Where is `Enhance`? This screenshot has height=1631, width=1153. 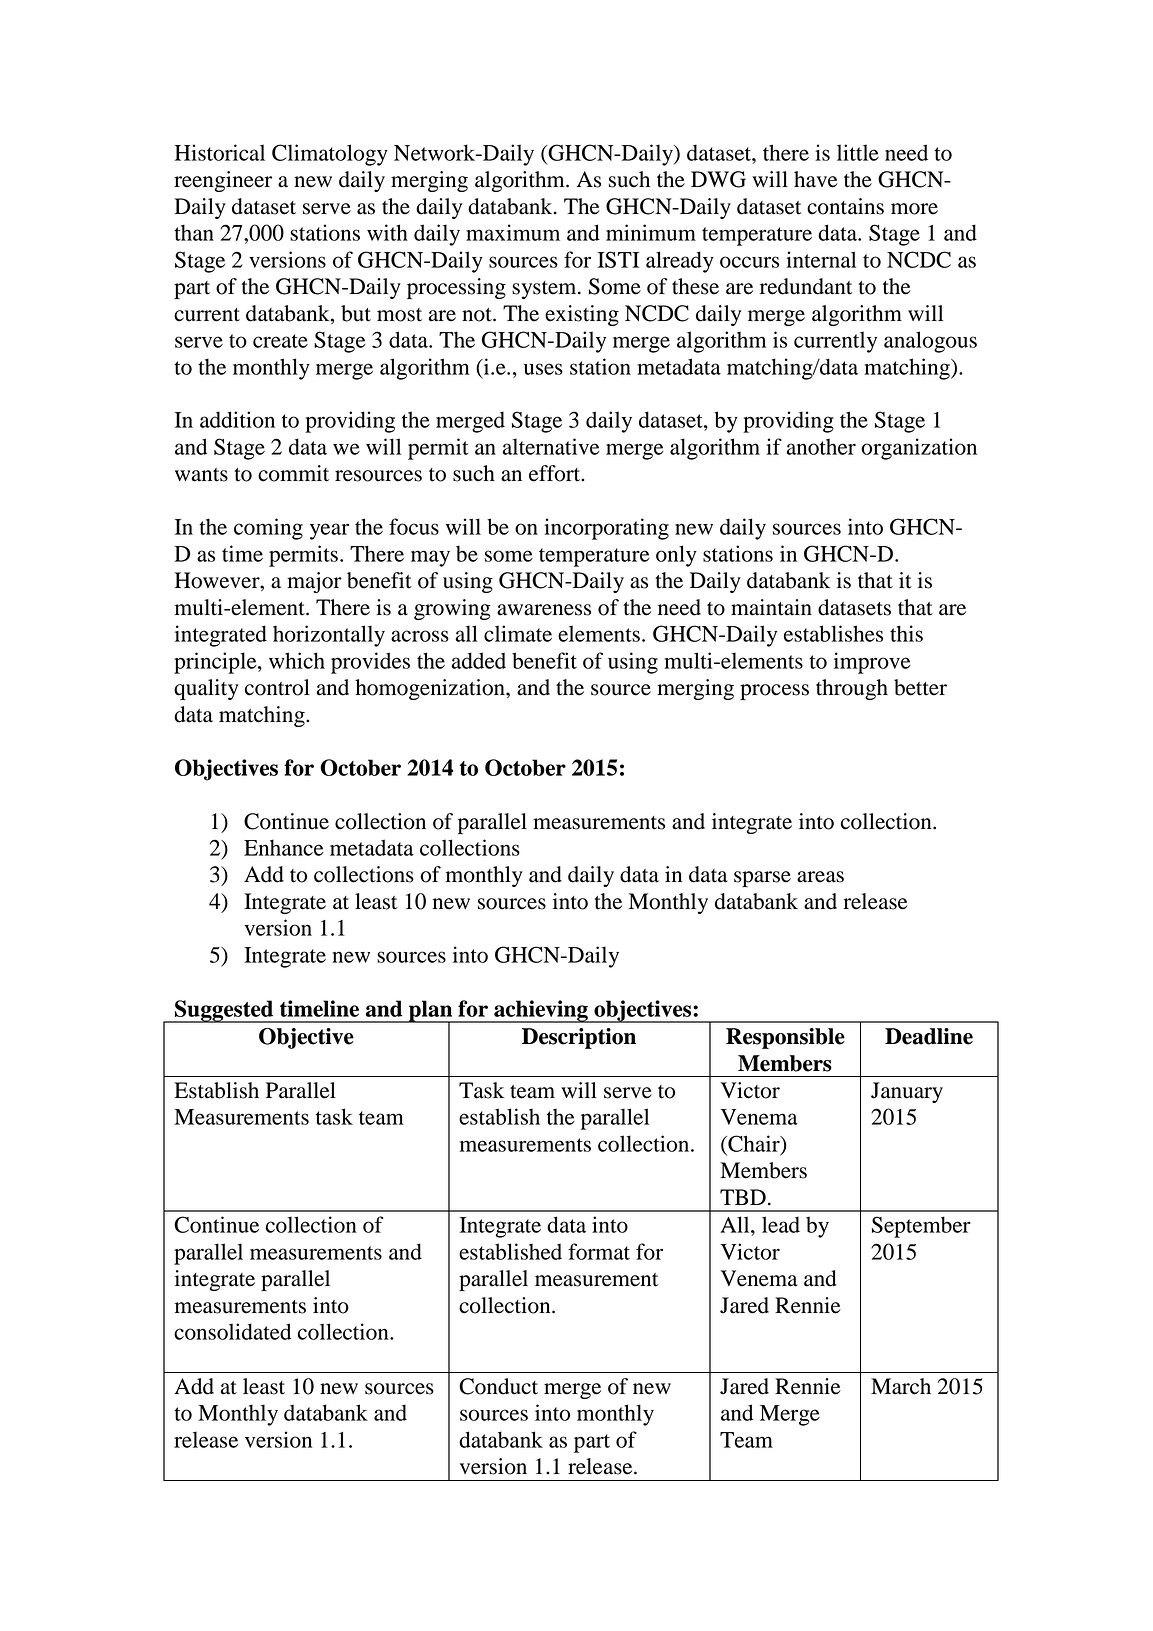 Enhance is located at coordinates (284, 847).
